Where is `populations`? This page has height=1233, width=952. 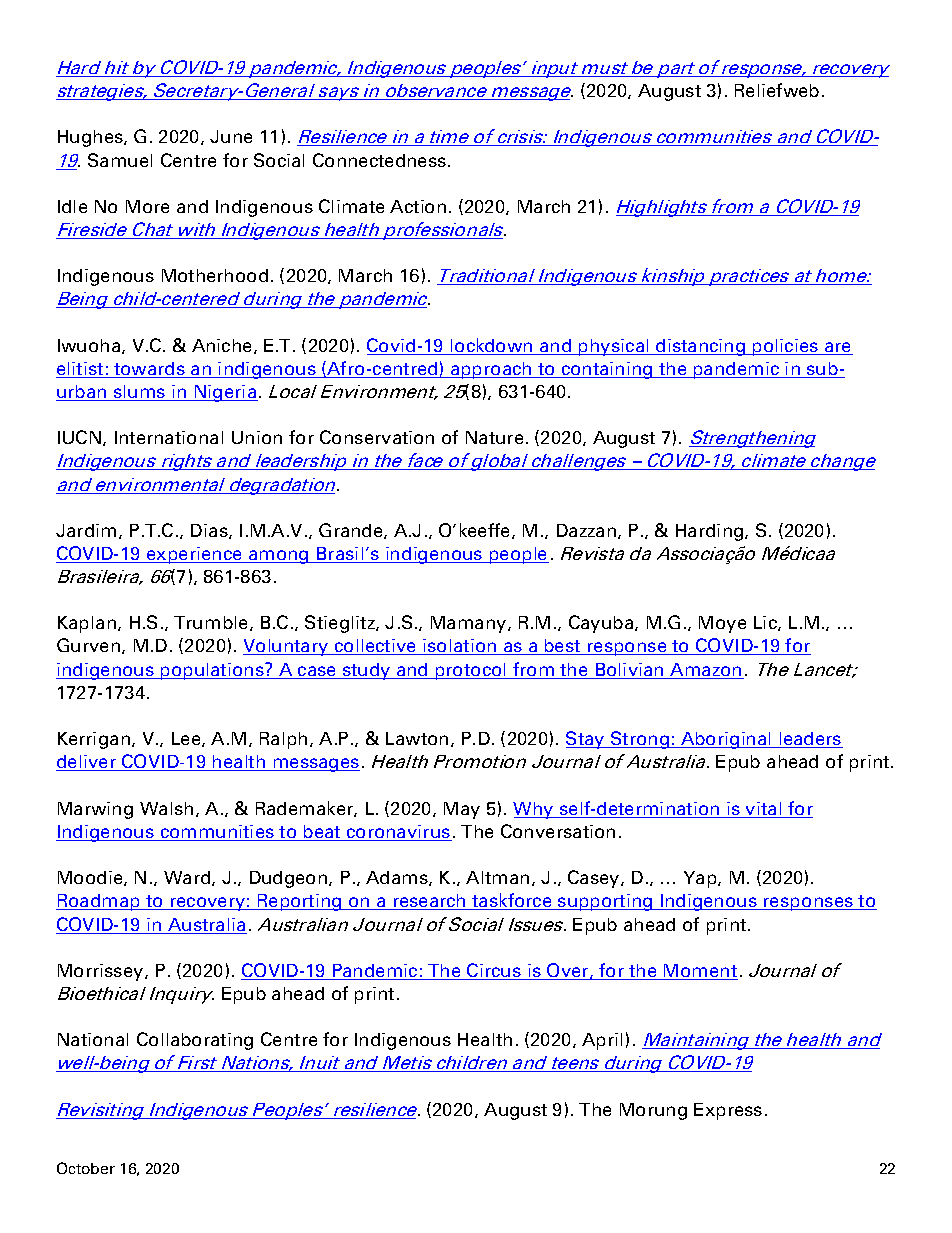
populations is located at coordinates (212, 671).
